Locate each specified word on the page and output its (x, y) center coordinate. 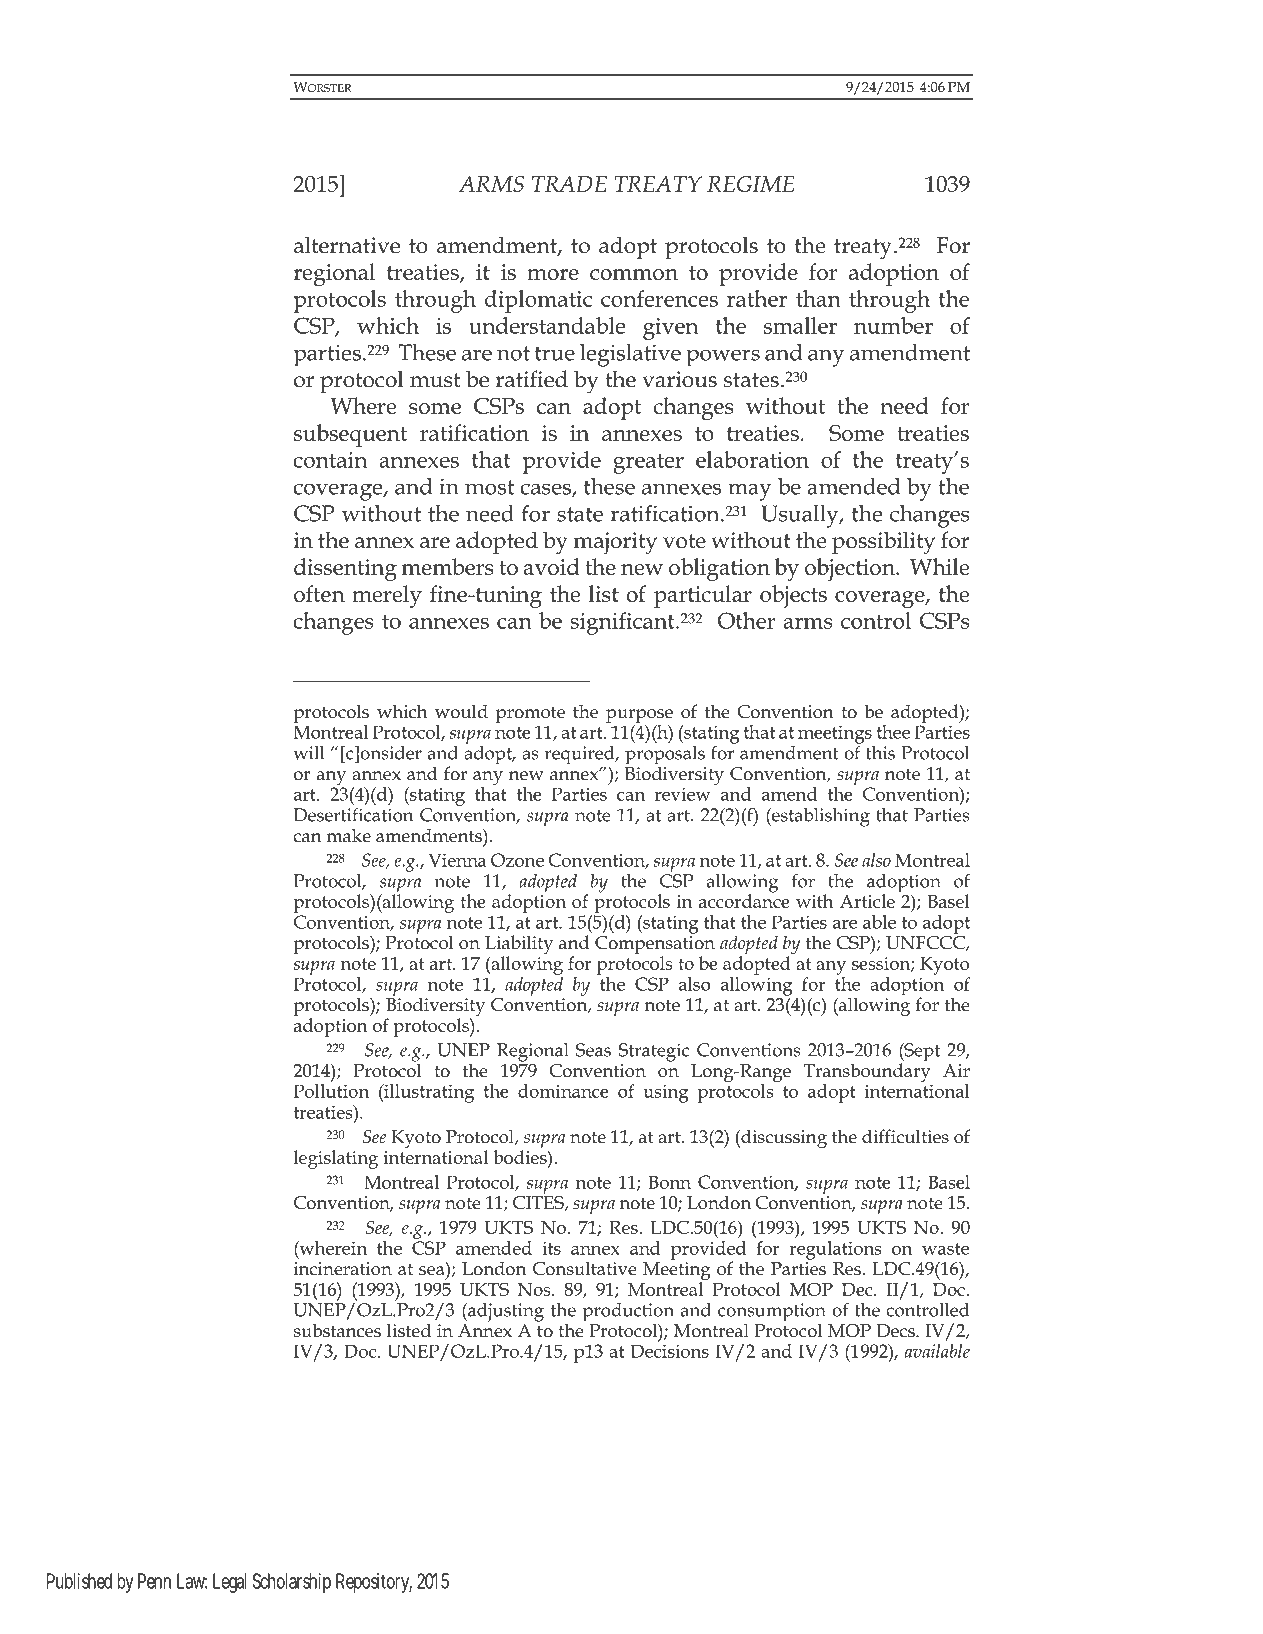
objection (851, 569)
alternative (347, 245)
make (349, 835)
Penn (154, 1581)
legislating (336, 1159)
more (553, 274)
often (319, 593)
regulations (835, 1249)
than (818, 298)
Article (867, 901)
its (551, 1248)
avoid (551, 566)
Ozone (517, 860)
